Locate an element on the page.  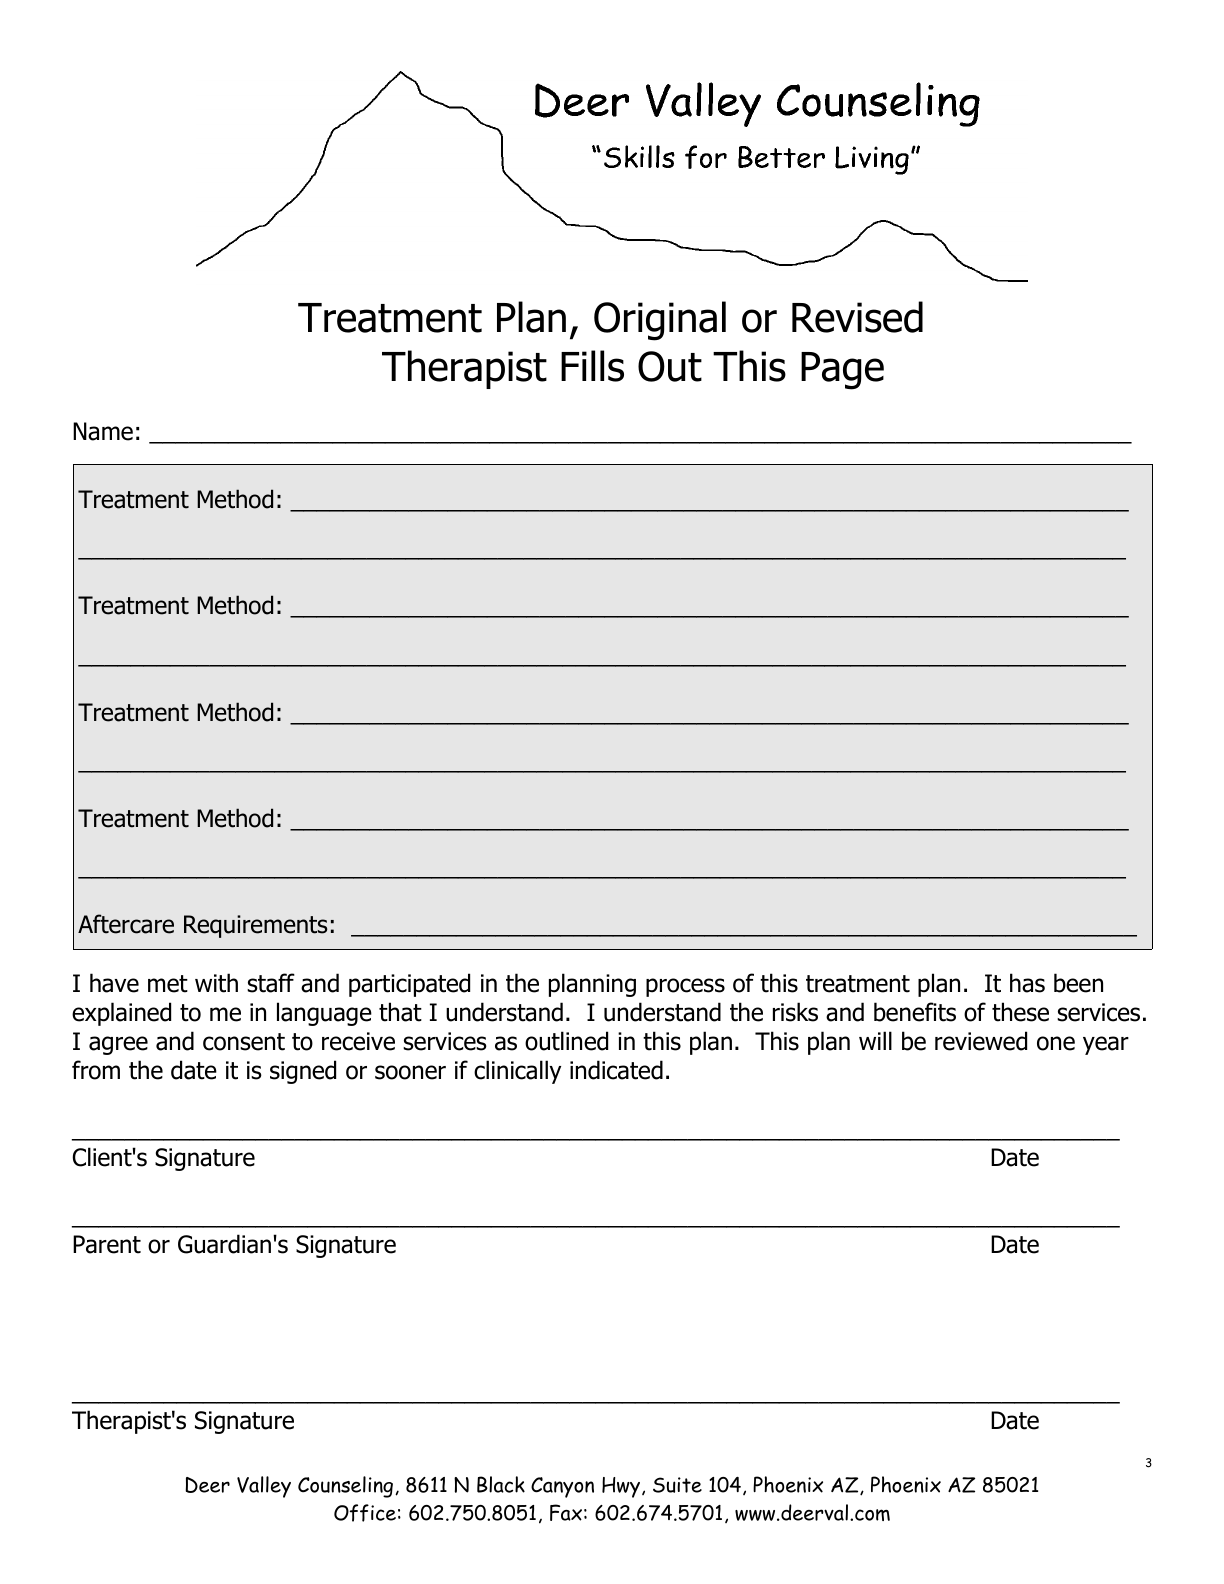
Name is located at coordinates (103, 431).
